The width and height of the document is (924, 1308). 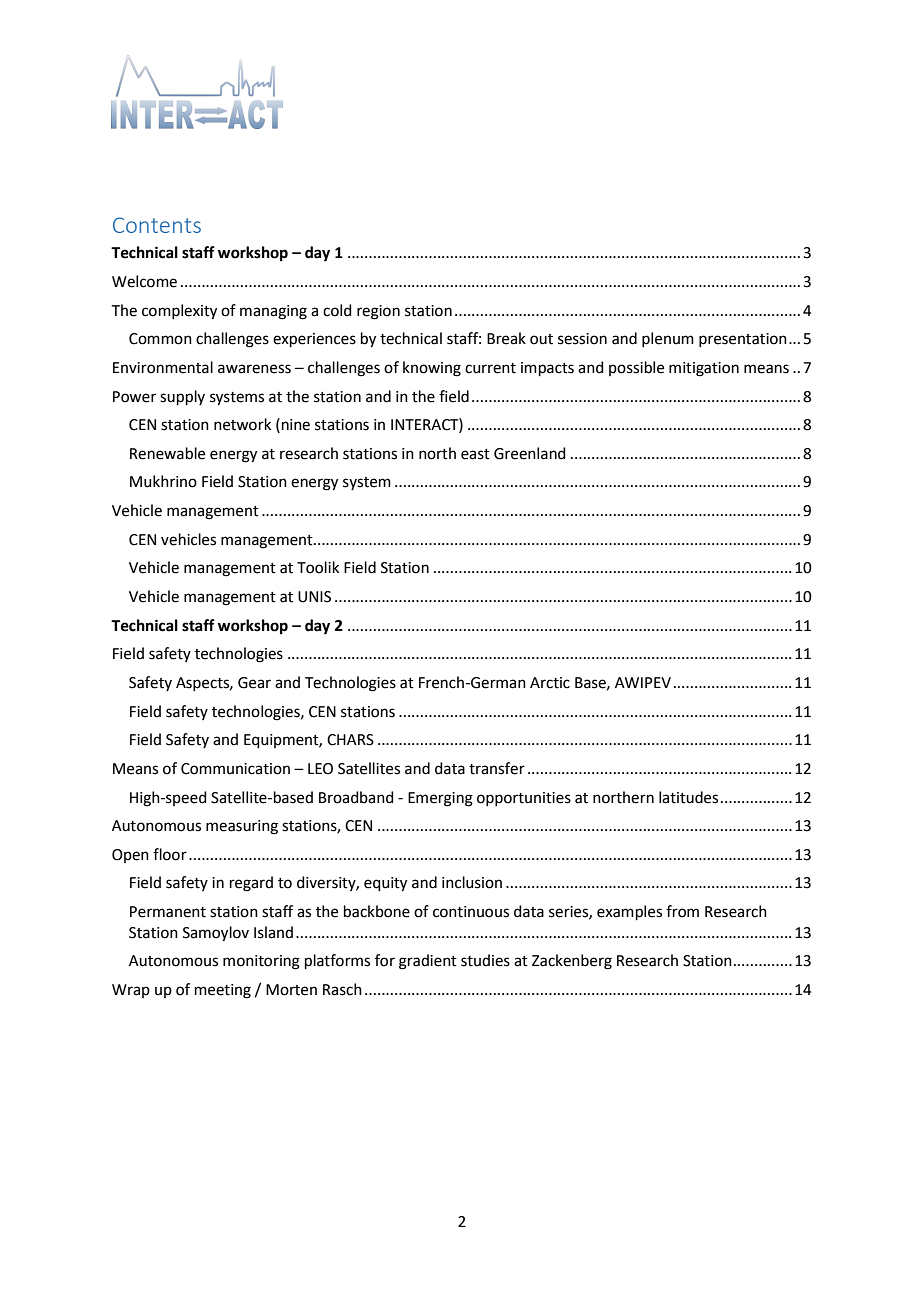 What do you see at coordinates (167, 453) in the document?
I see `Renewable` at bounding box center [167, 453].
